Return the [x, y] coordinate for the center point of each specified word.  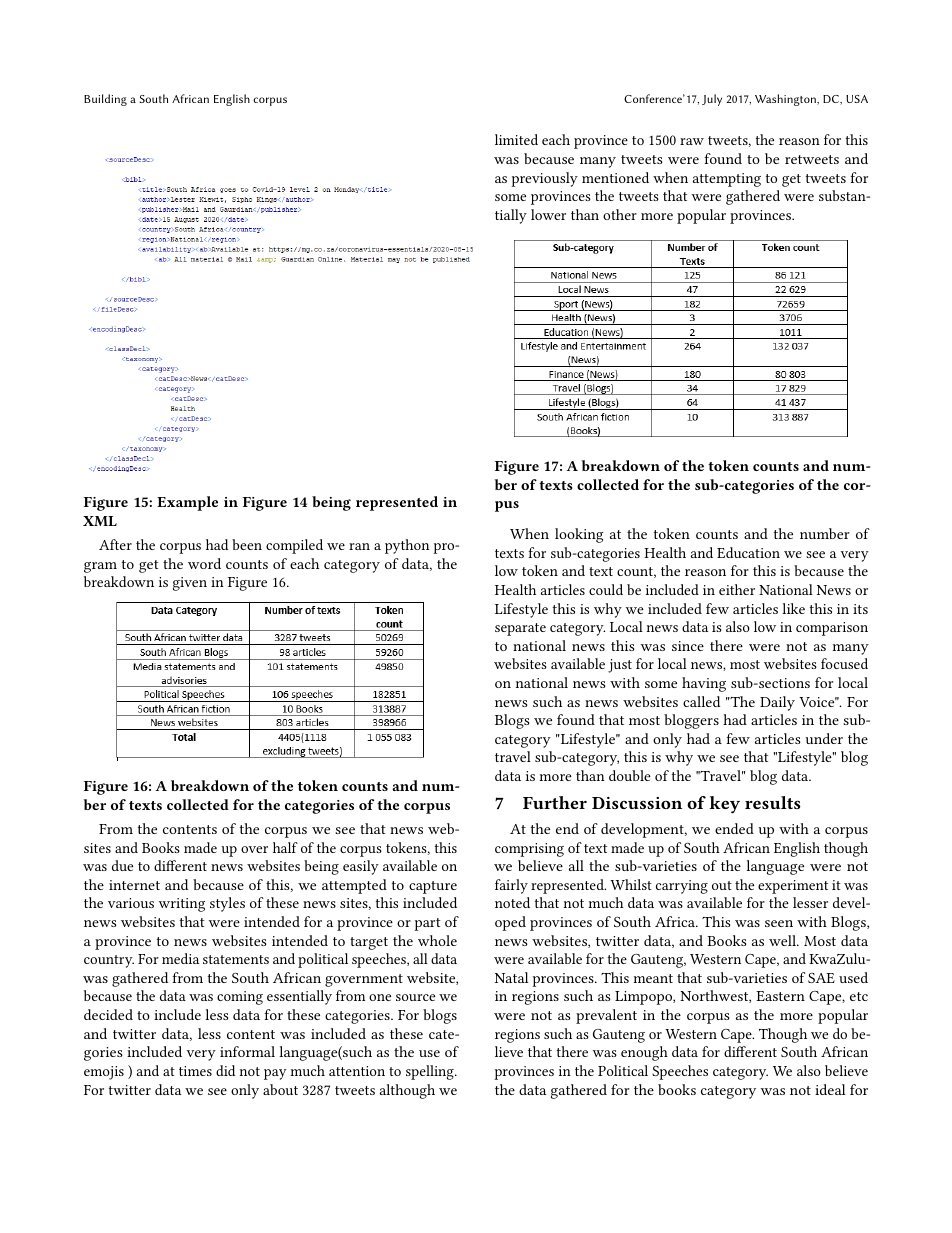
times [195, 1071]
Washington [786, 100]
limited [516, 139]
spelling [431, 1072]
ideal [830, 1089]
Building [105, 100]
